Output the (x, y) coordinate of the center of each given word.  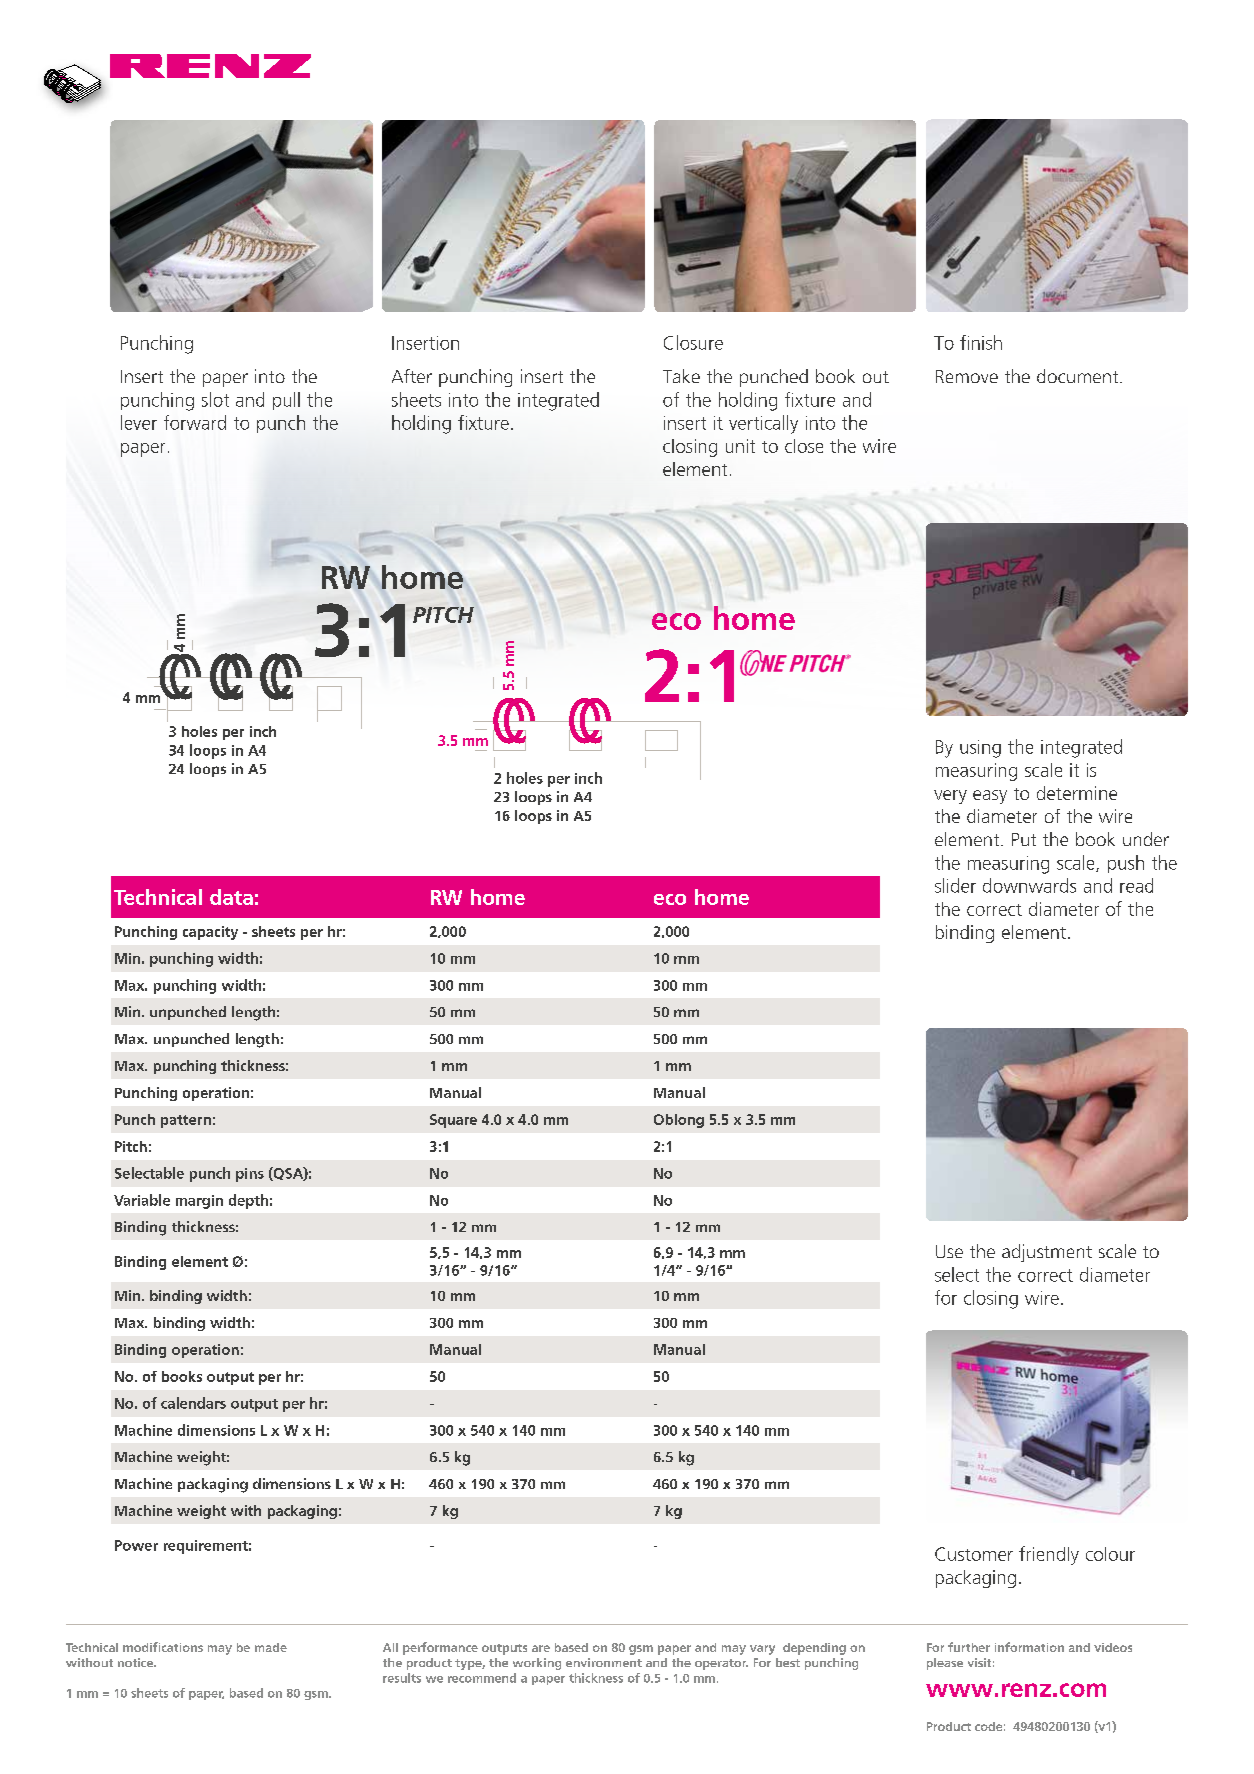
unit (740, 446)
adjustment (1047, 1253)
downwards (1029, 885)
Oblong (679, 1121)
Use (949, 1251)
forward (195, 422)
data (231, 897)
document (1079, 376)
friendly (1049, 1555)
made (271, 1647)
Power (136, 1545)
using (980, 749)
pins (250, 1175)
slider (955, 885)
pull (286, 401)
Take (681, 376)
